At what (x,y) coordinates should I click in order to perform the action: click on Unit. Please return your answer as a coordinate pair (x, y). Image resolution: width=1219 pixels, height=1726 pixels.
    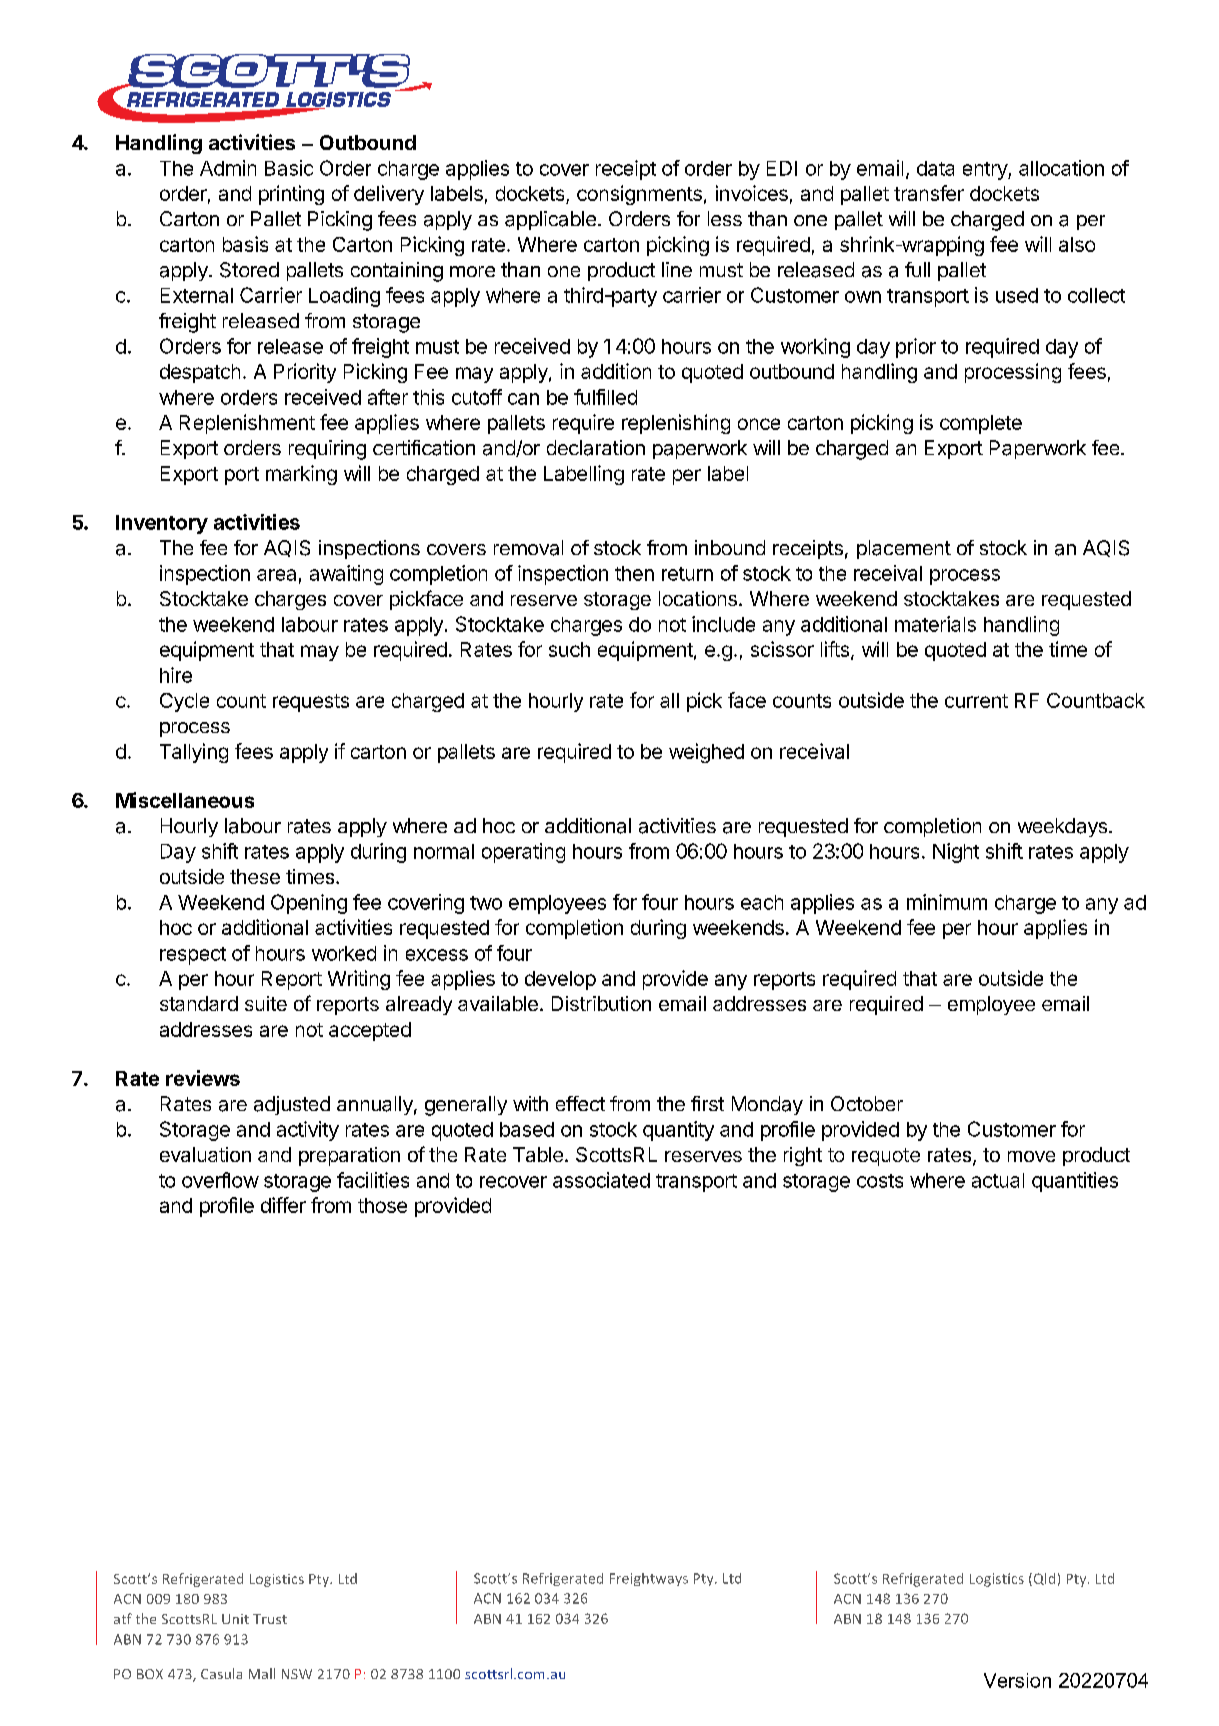
    Looking at the image, I should click on (235, 1619).
